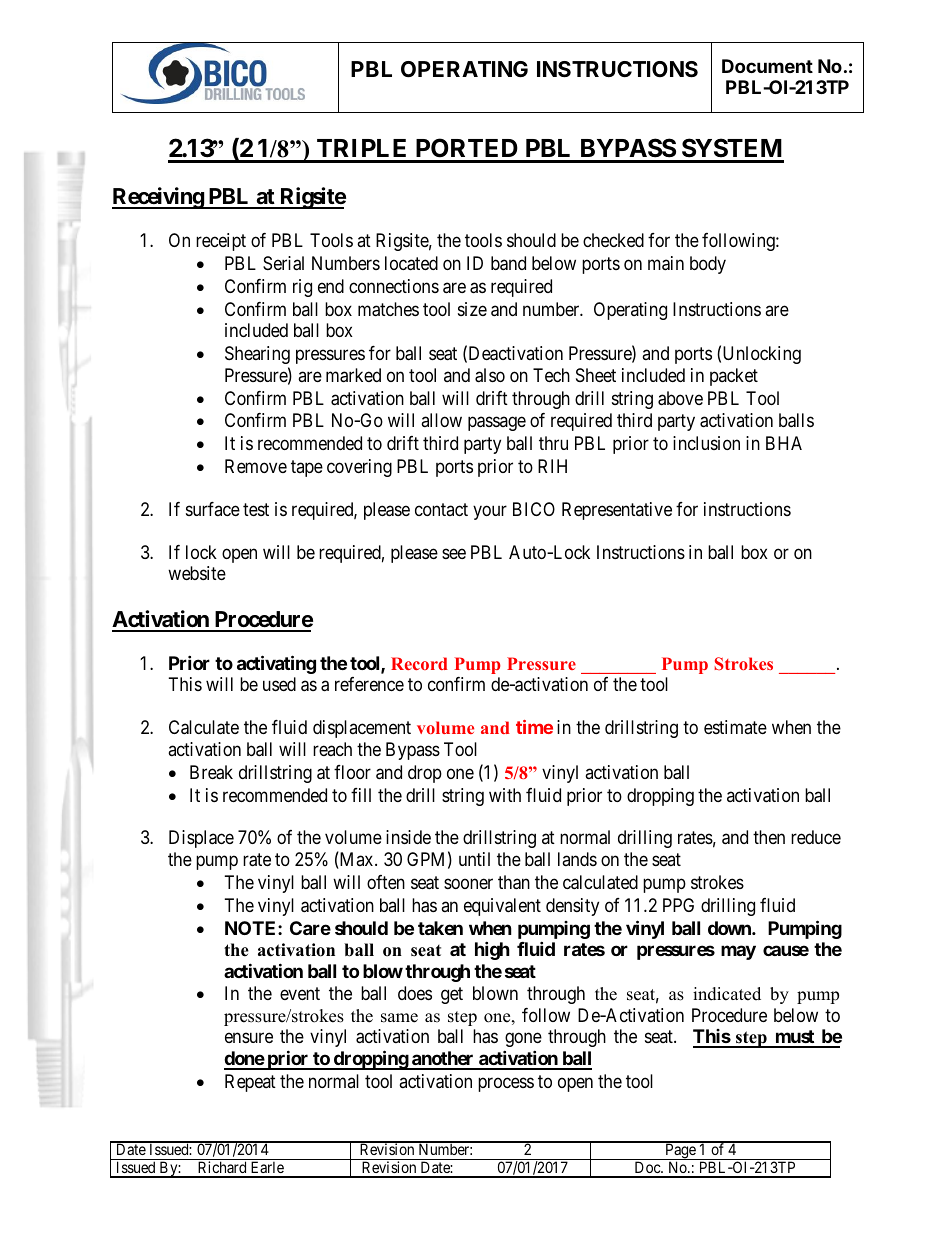 Image resolution: width=952 pixels, height=1233 pixels. Describe the element at coordinates (767, 66) in the image. I see `Document` at that location.
